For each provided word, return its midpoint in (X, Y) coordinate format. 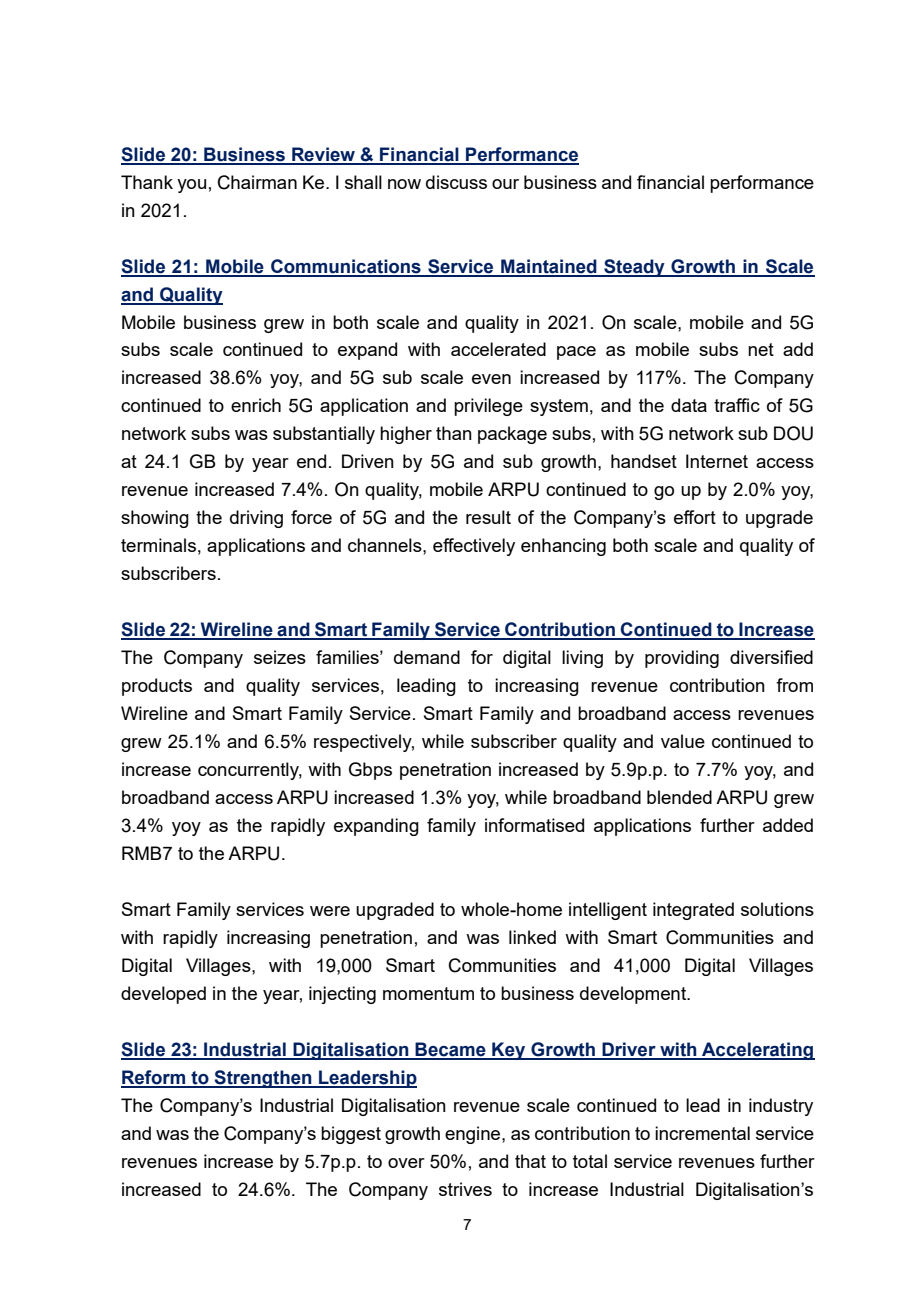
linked (532, 937)
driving (256, 519)
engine (474, 1135)
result (488, 517)
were (330, 911)
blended (679, 797)
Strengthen (263, 1079)
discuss (456, 182)
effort (695, 517)
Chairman (257, 182)
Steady (634, 268)
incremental (702, 1133)
